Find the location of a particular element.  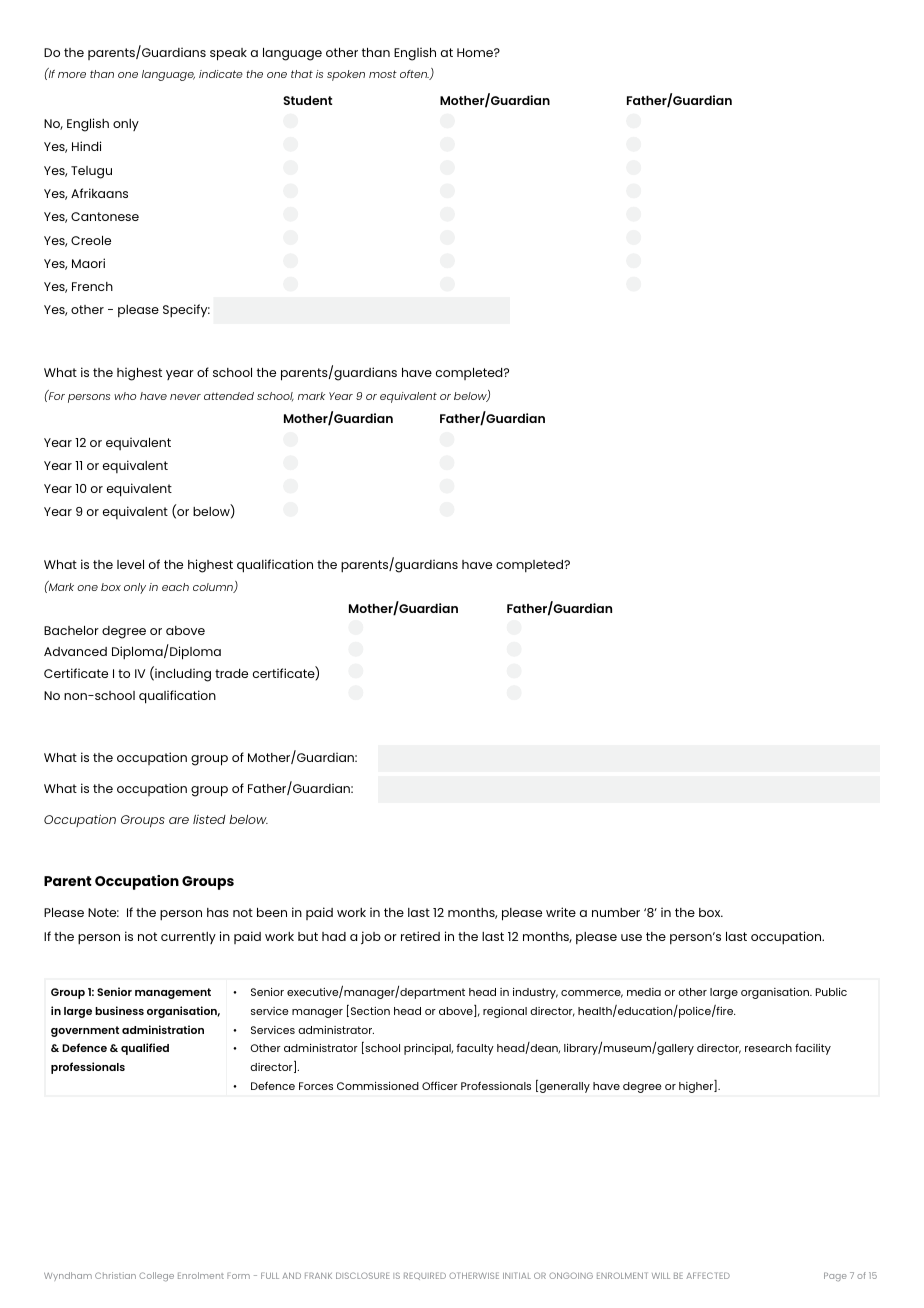

College is located at coordinates (156, 1277).
